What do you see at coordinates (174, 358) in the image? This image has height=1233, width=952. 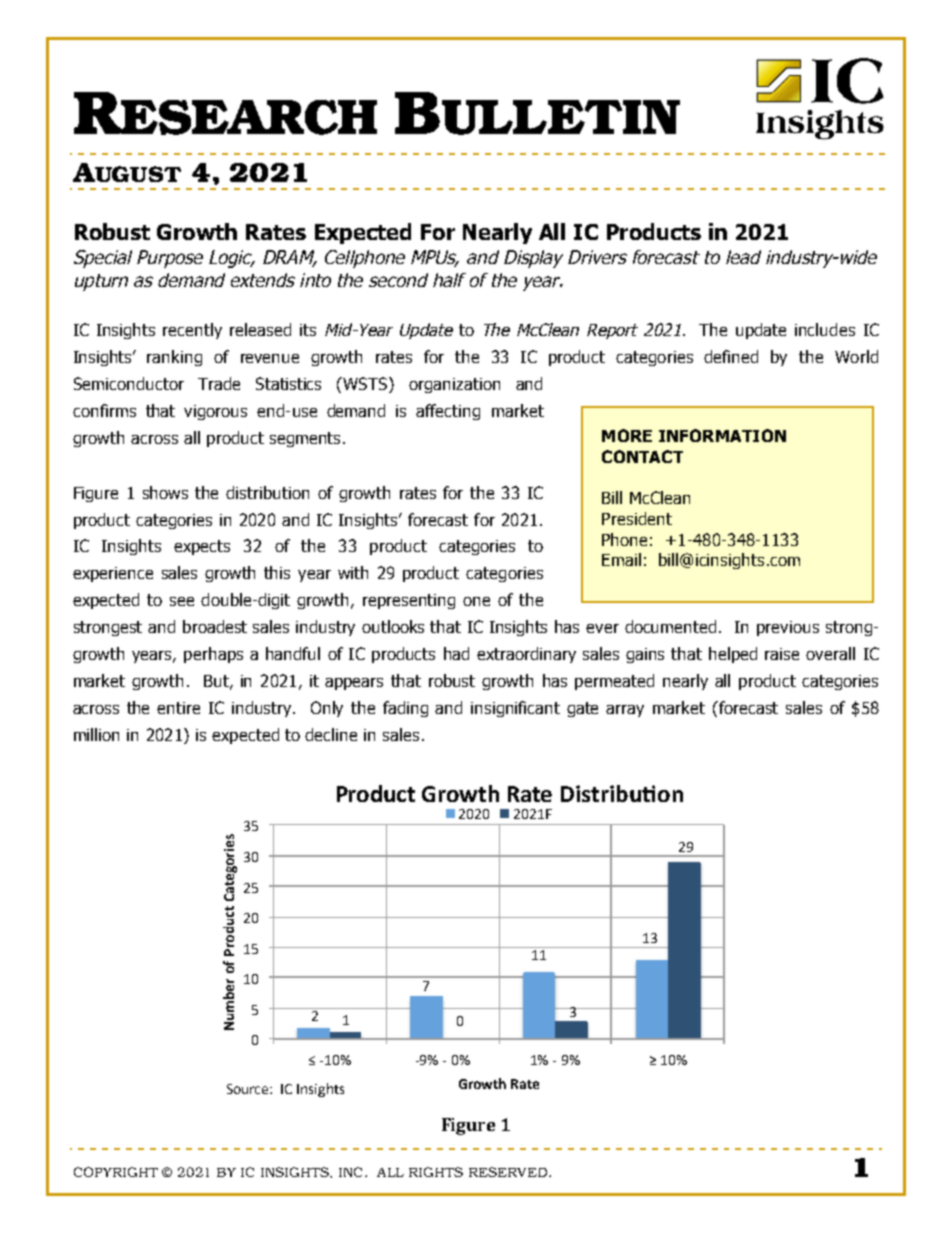 I see `ranking` at bounding box center [174, 358].
